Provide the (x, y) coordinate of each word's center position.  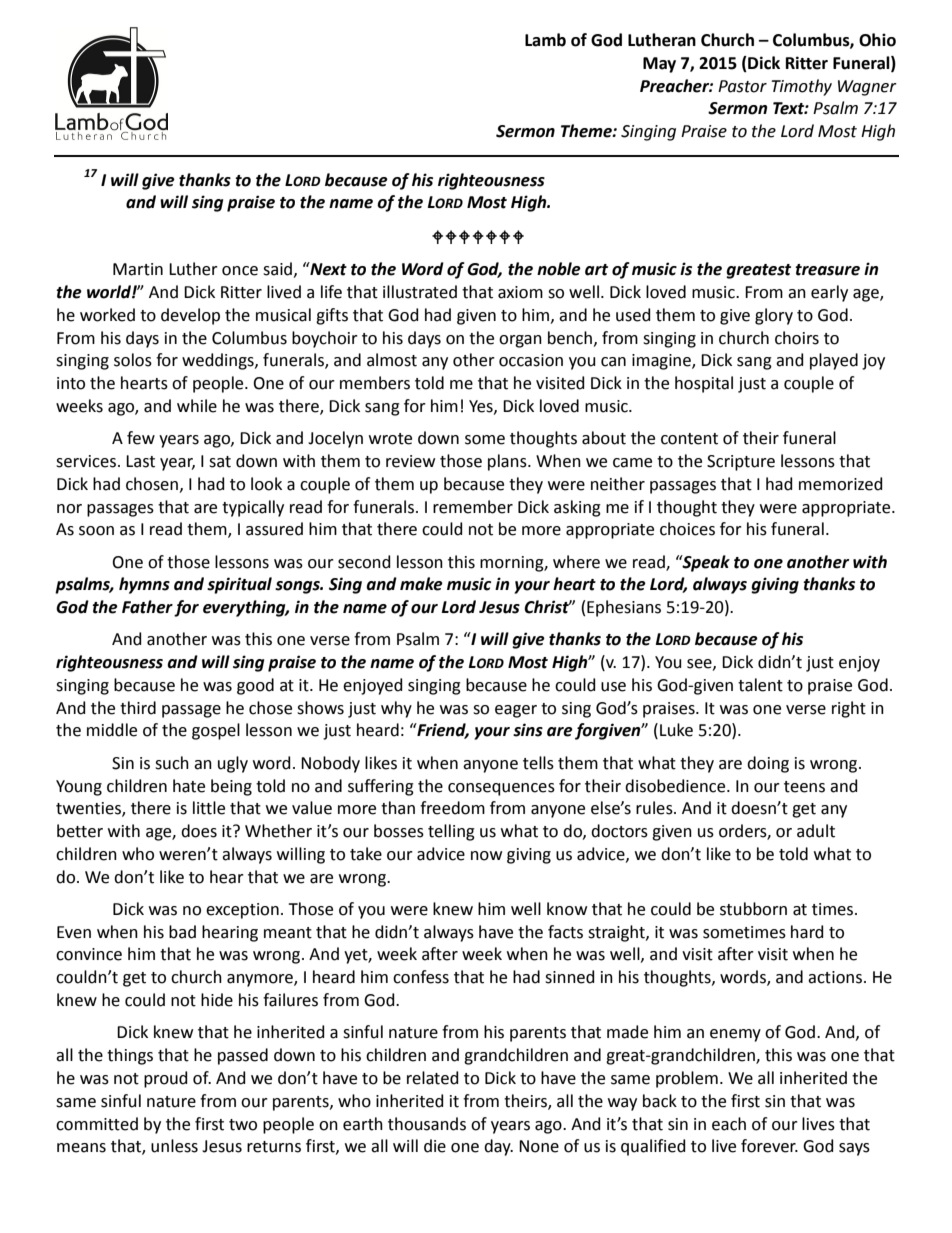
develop (190, 316)
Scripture (741, 463)
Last (140, 461)
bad (182, 932)
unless (174, 1146)
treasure (827, 270)
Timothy (801, 87)
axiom (520, 292)
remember (473, 507)
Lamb (545, 40)
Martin (138, 269)
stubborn (753, 909)
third (138, 708)
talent (760, 685)
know (567, 909)
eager (516, 711)
